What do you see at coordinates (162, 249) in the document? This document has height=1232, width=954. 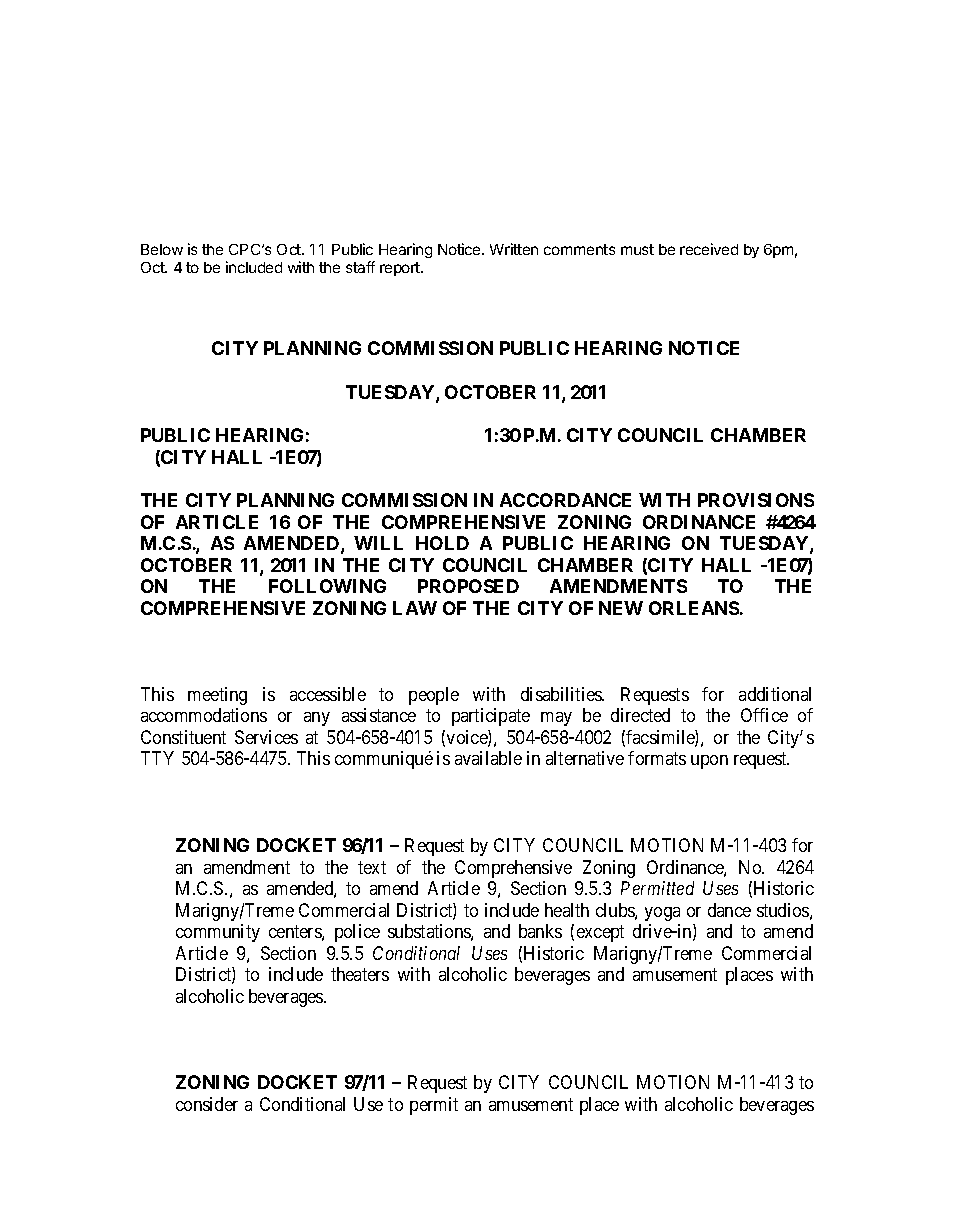 I see `Below` at bounding box center [162, 249].
